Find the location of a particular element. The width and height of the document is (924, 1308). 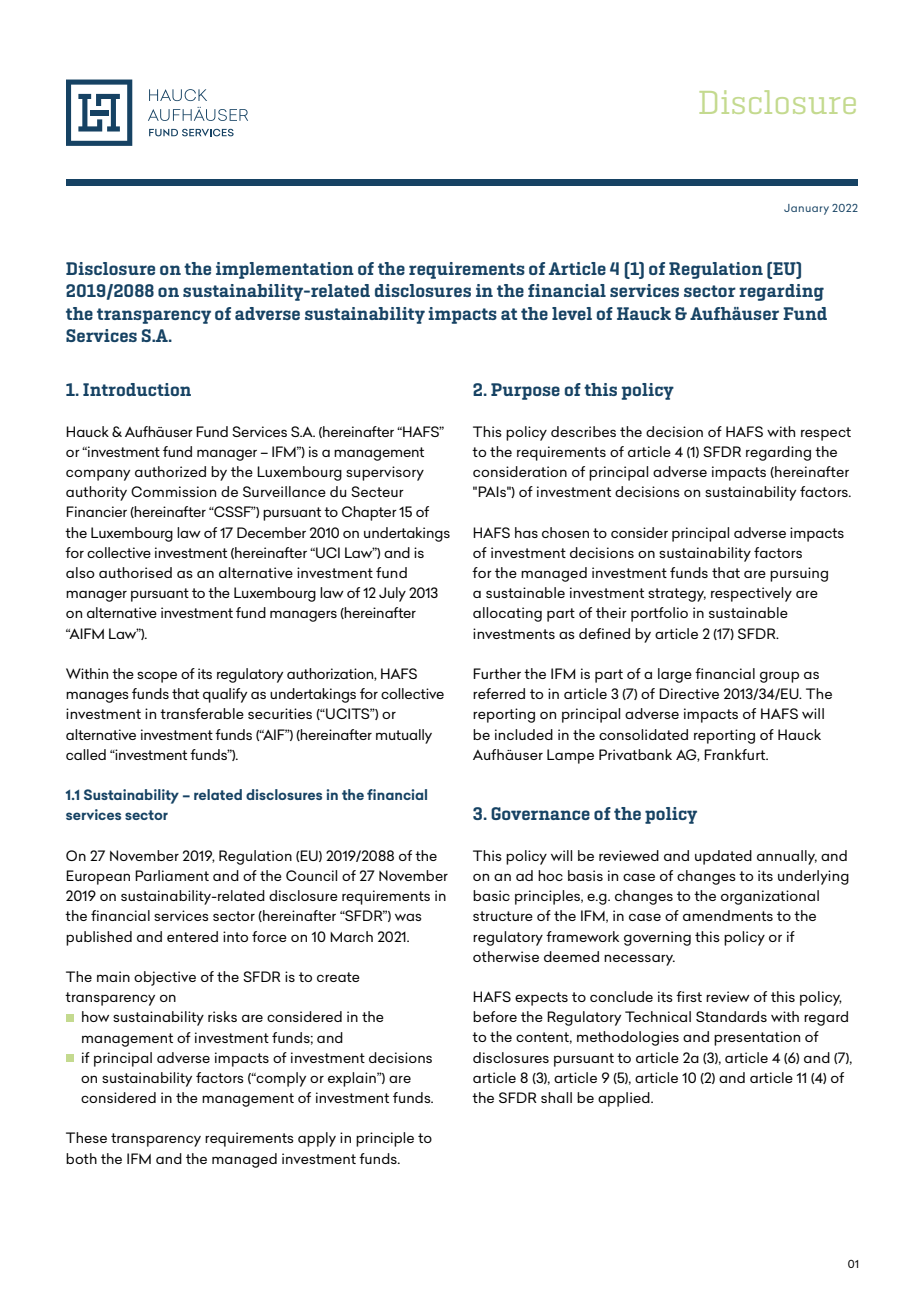

was is located at coordinates (408, 917).
